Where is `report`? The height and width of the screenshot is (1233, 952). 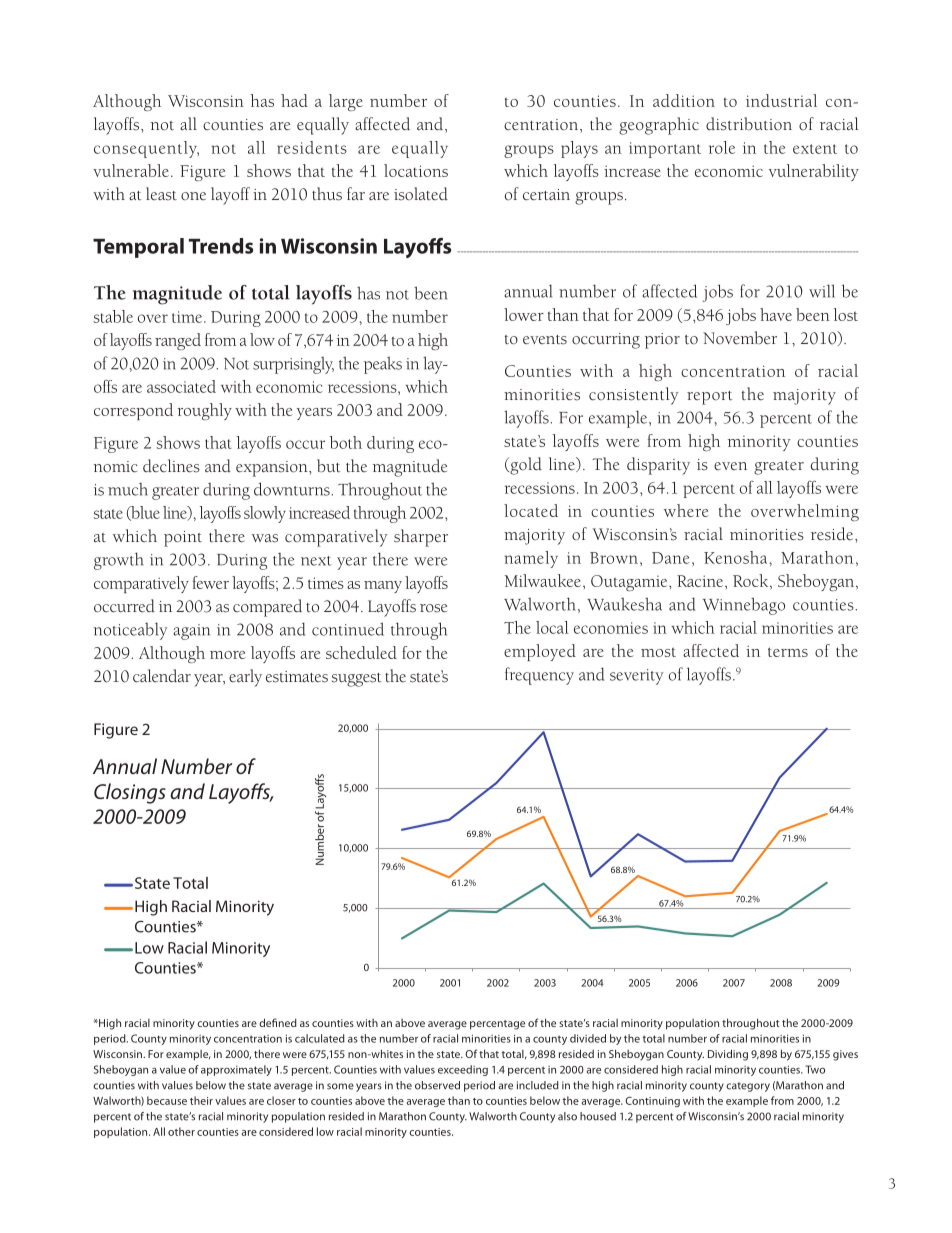
report is located at coordinates (710, 398).
